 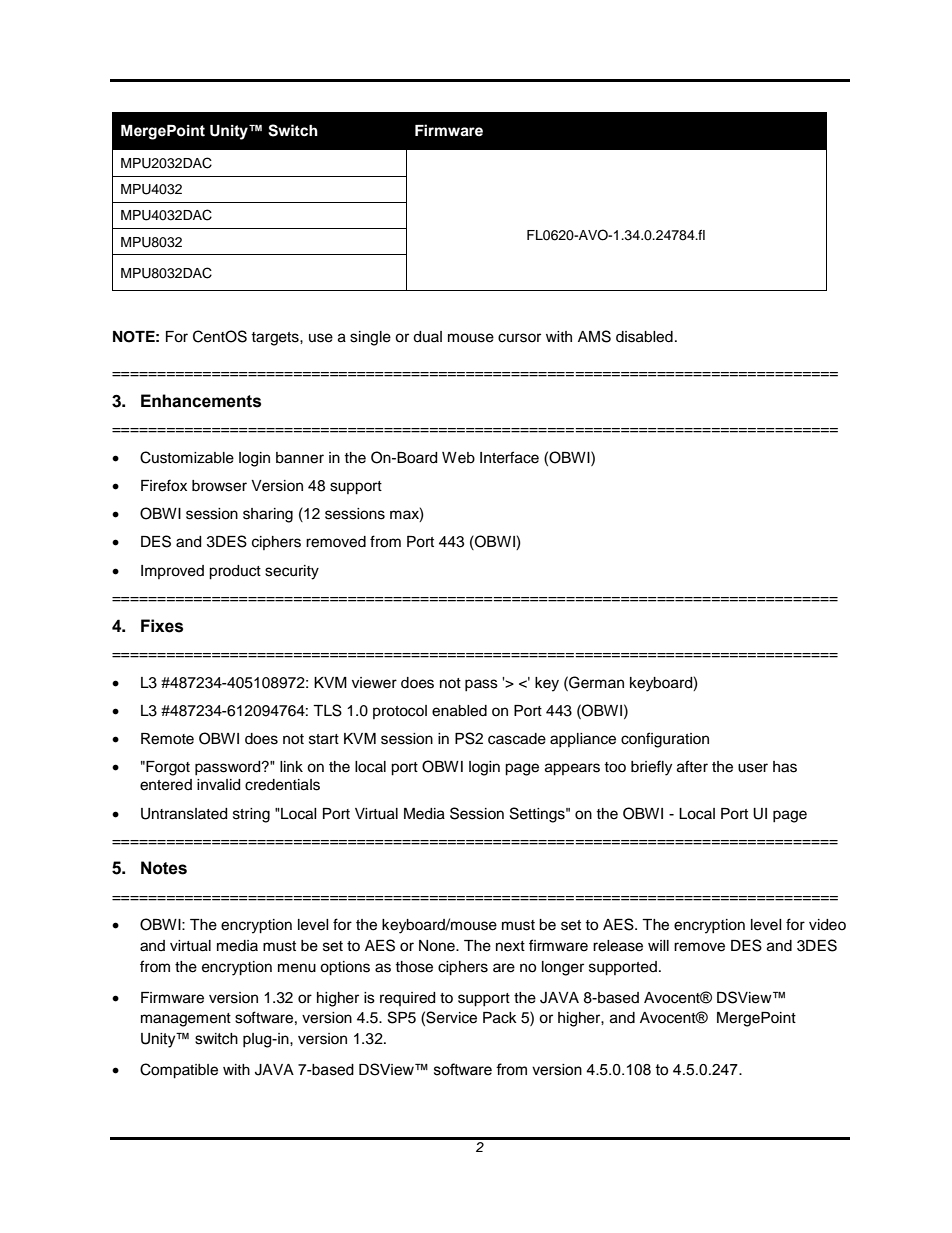 What do you see at coordinates (510, 946) in the document?
I see `next` at bounding box center [510, 946].
